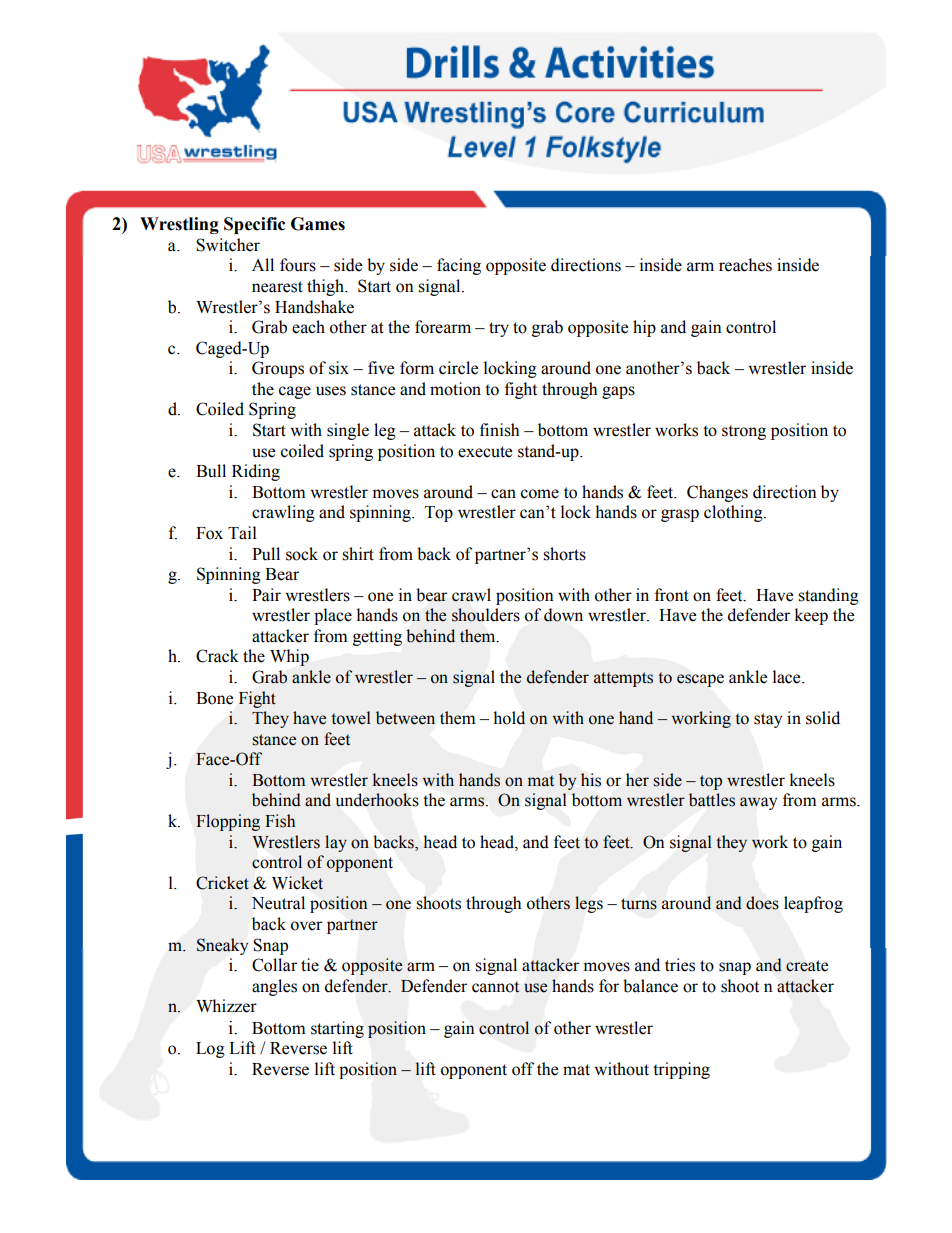 The height and width of the page is (1233, 952). What do you see at coordinates (485, 452) in the page?
I see `execute` at bounding box center [485, 452].
